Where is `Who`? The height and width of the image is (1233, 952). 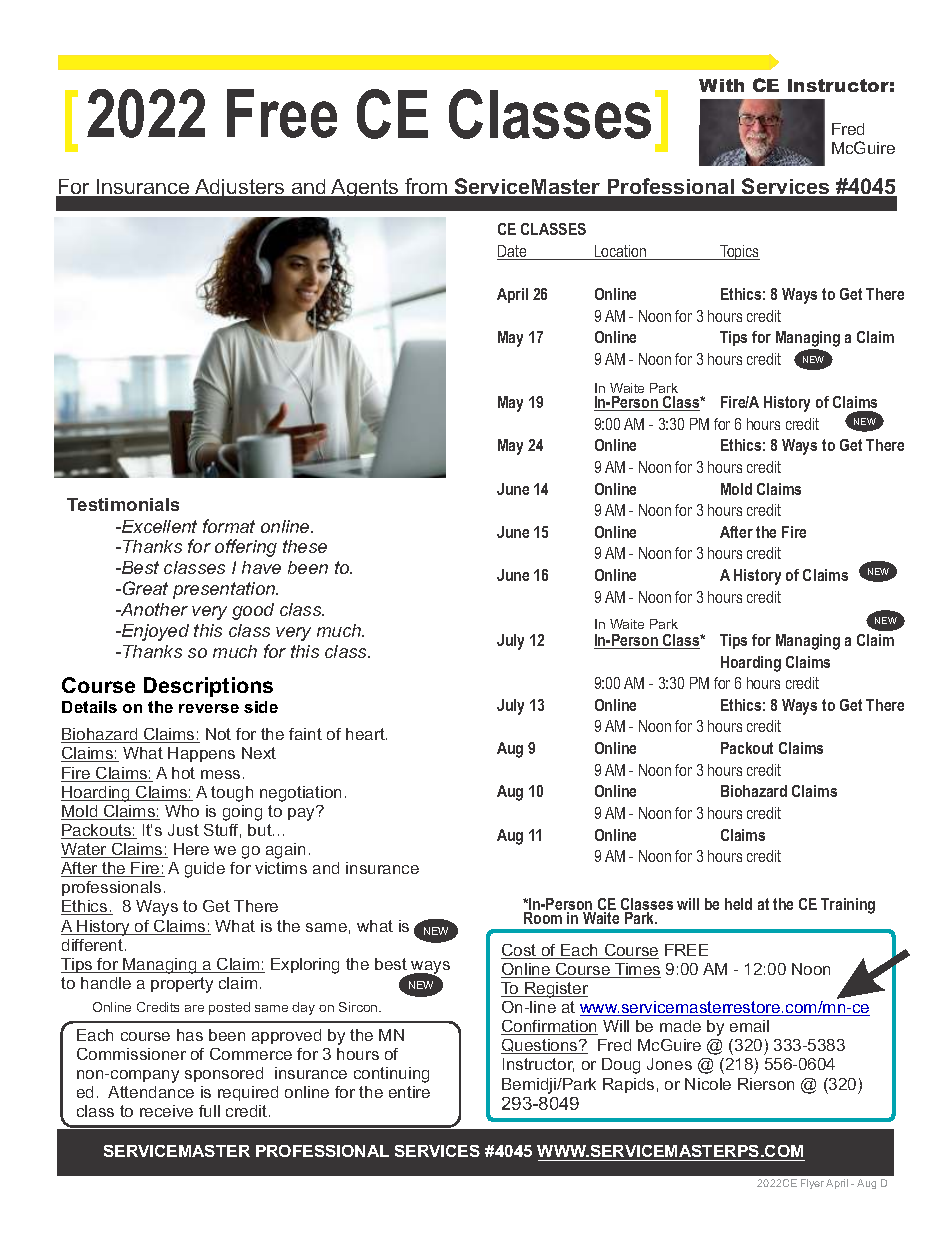 Who is located at coordinates (182, 811).
